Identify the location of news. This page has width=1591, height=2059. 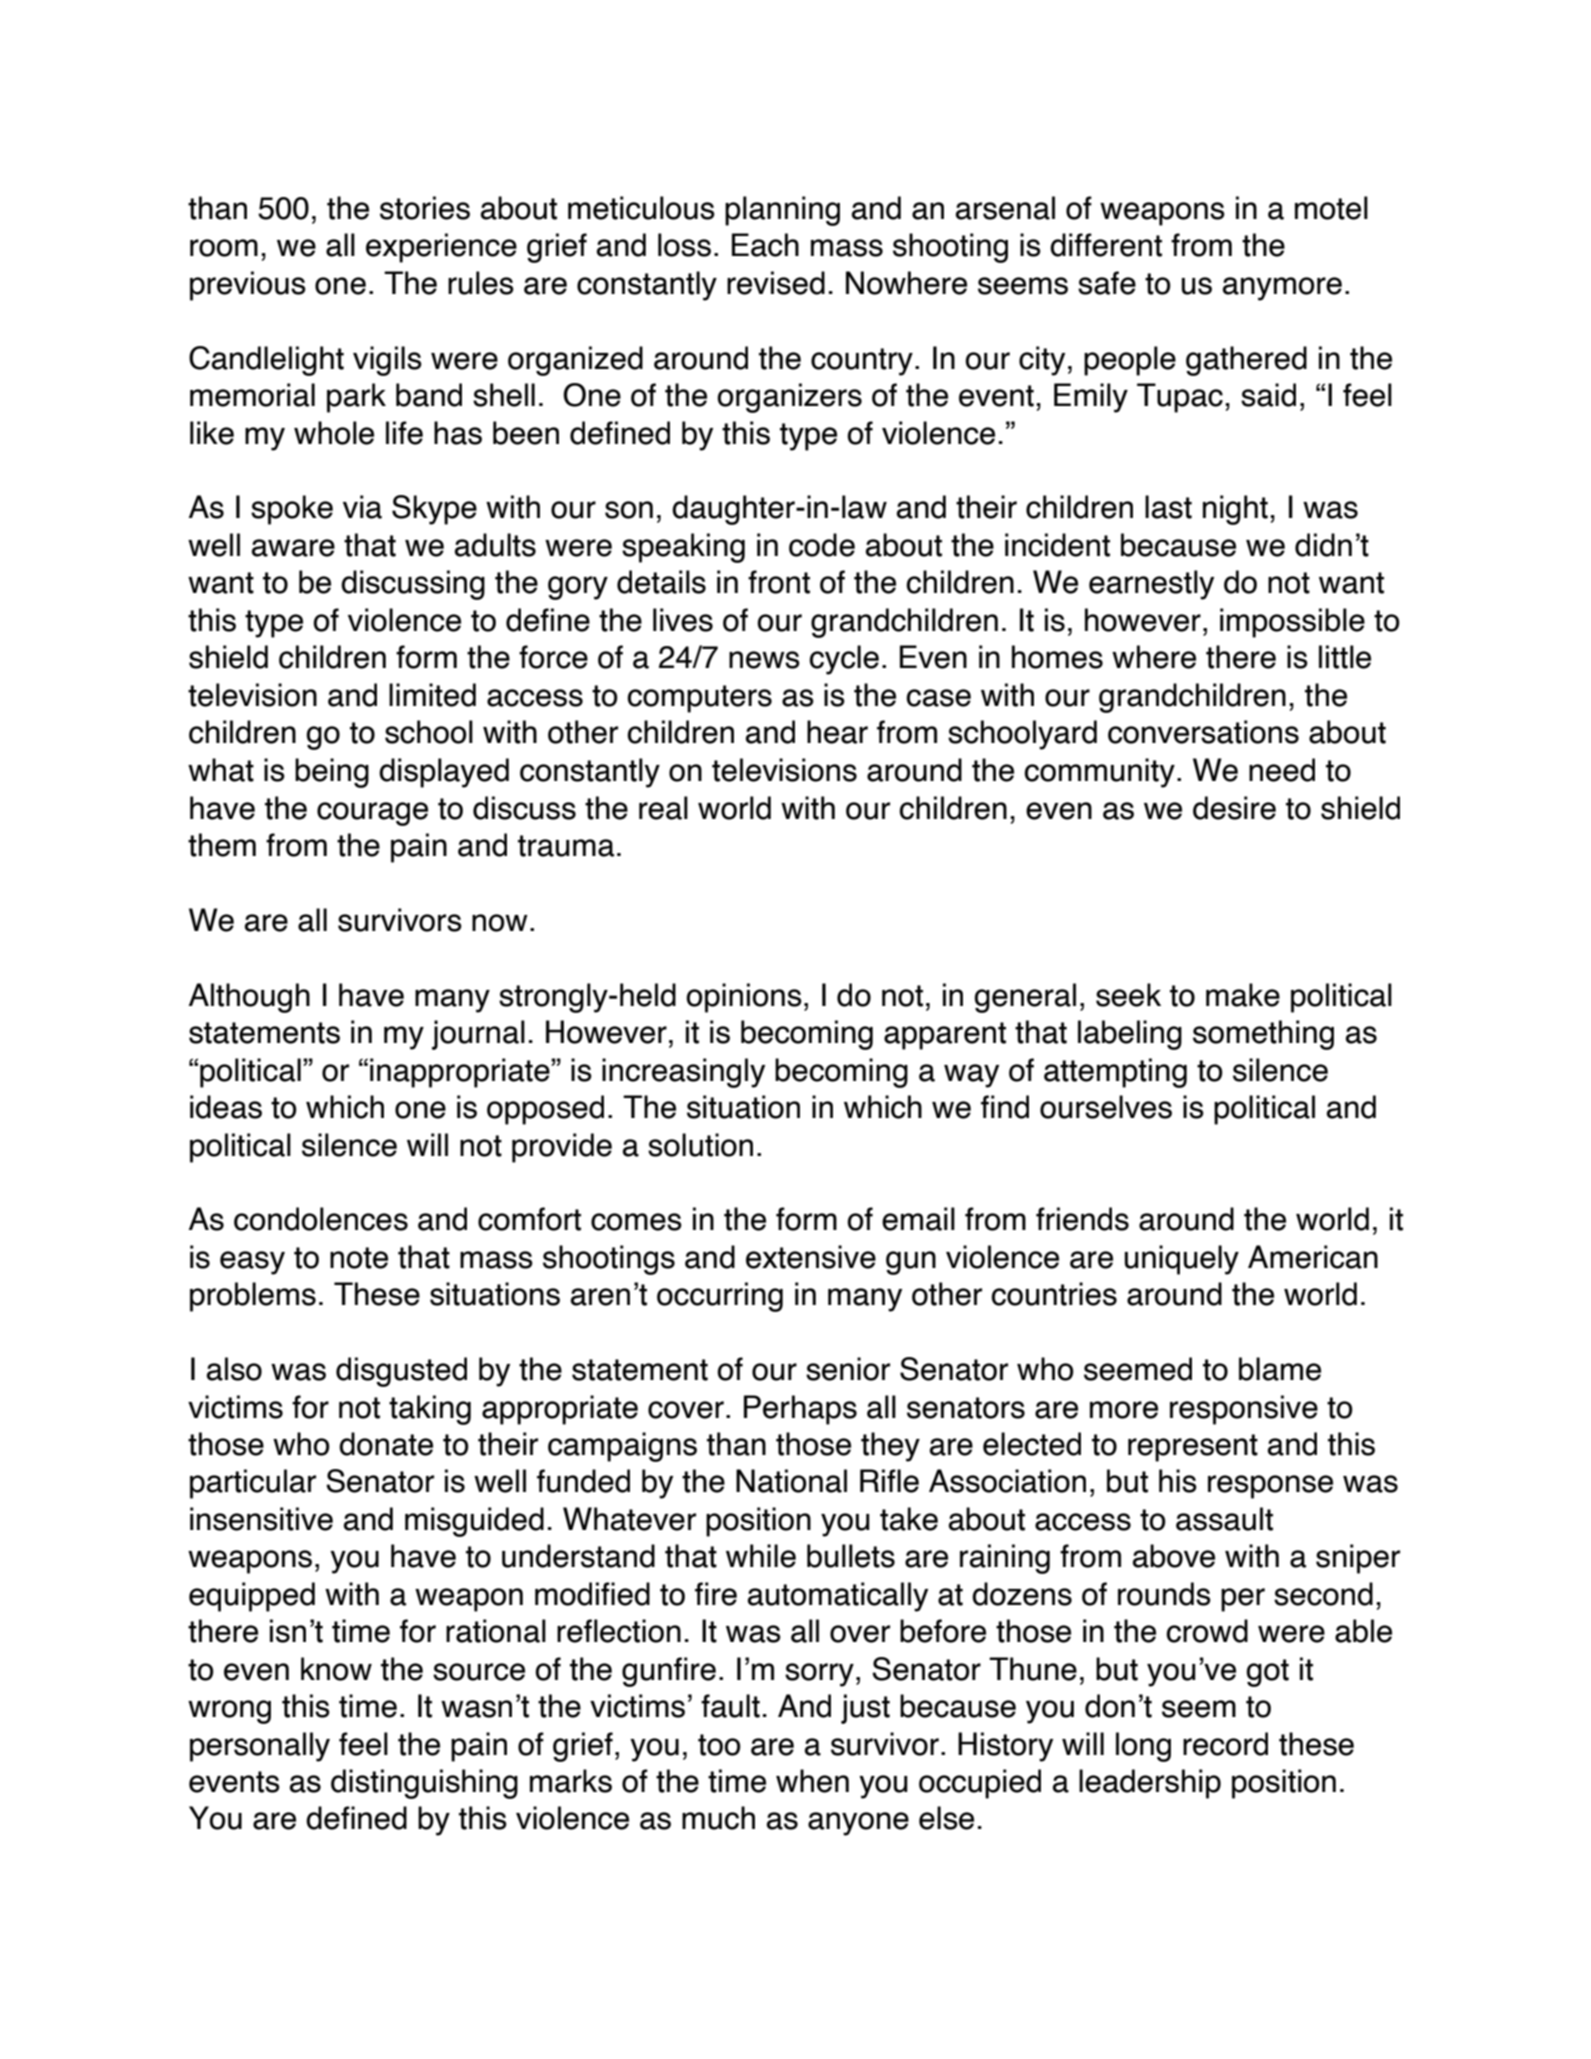
(764, 660).
